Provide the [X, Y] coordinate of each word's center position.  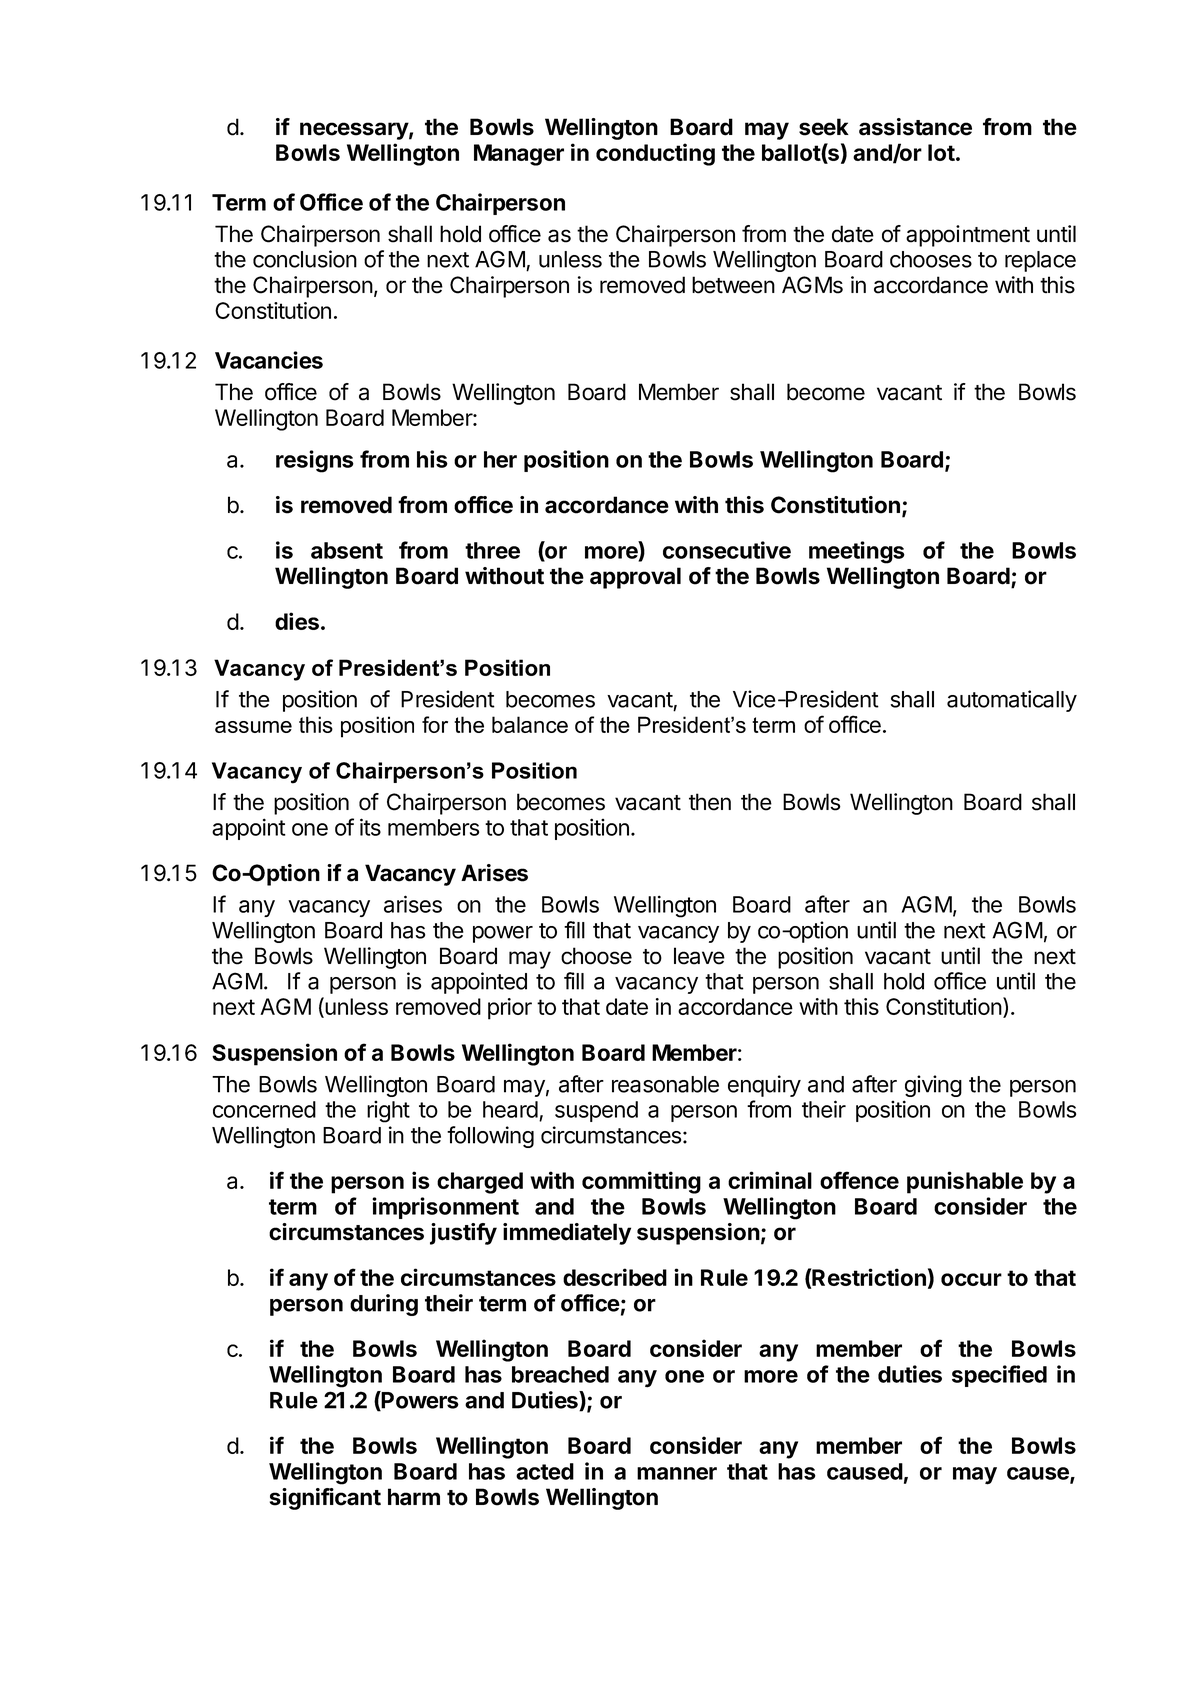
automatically [1012, 701]
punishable [965, 1182]
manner [677, 1473]
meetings [857, 552]
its [370, 827]
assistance [915, 127]
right [388, 1112]
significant [325, 1499]
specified [999, 1376]
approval [635, 578]
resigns [315, 461]
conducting [655, 154]
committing [641, 1182]
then [710, 802]
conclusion [305, 259]
